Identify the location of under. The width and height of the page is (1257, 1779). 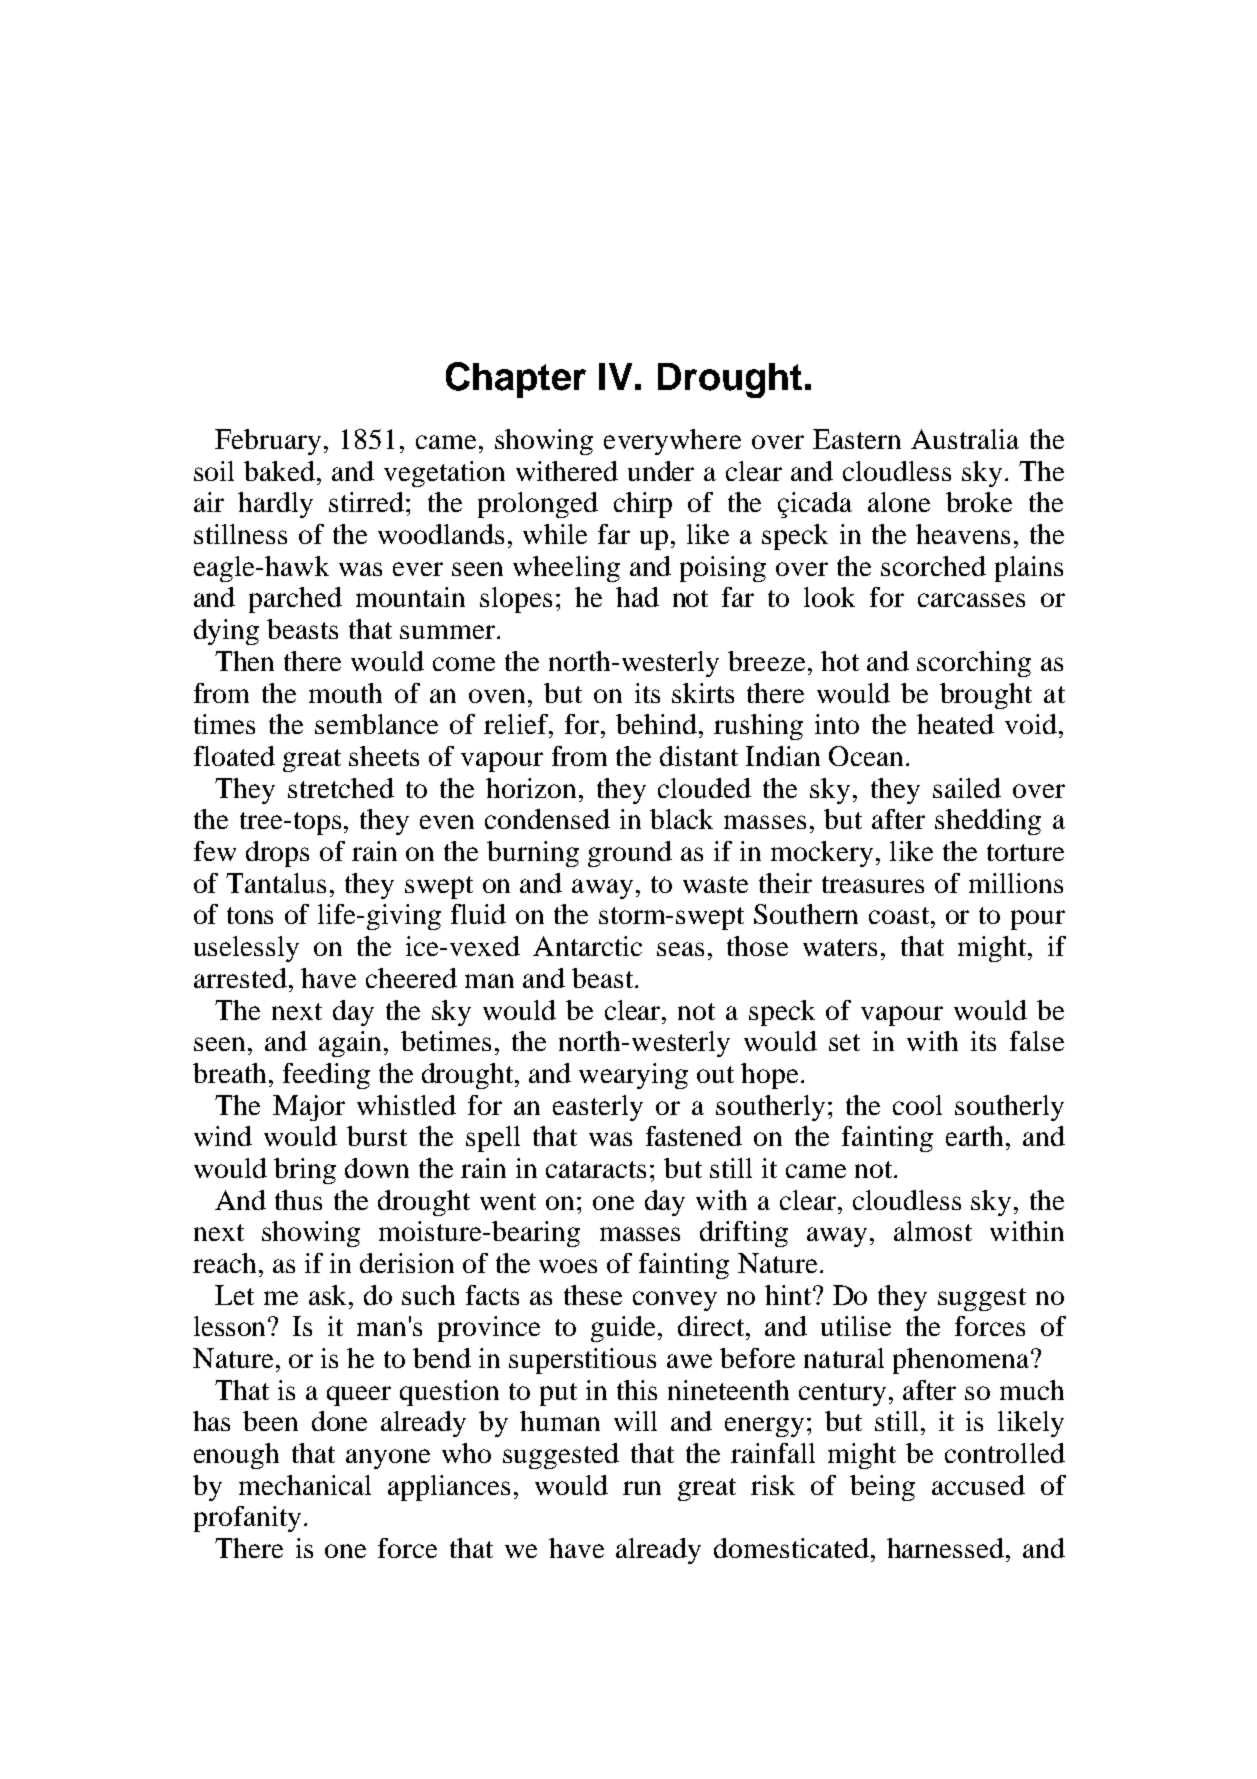
(661, 471).
